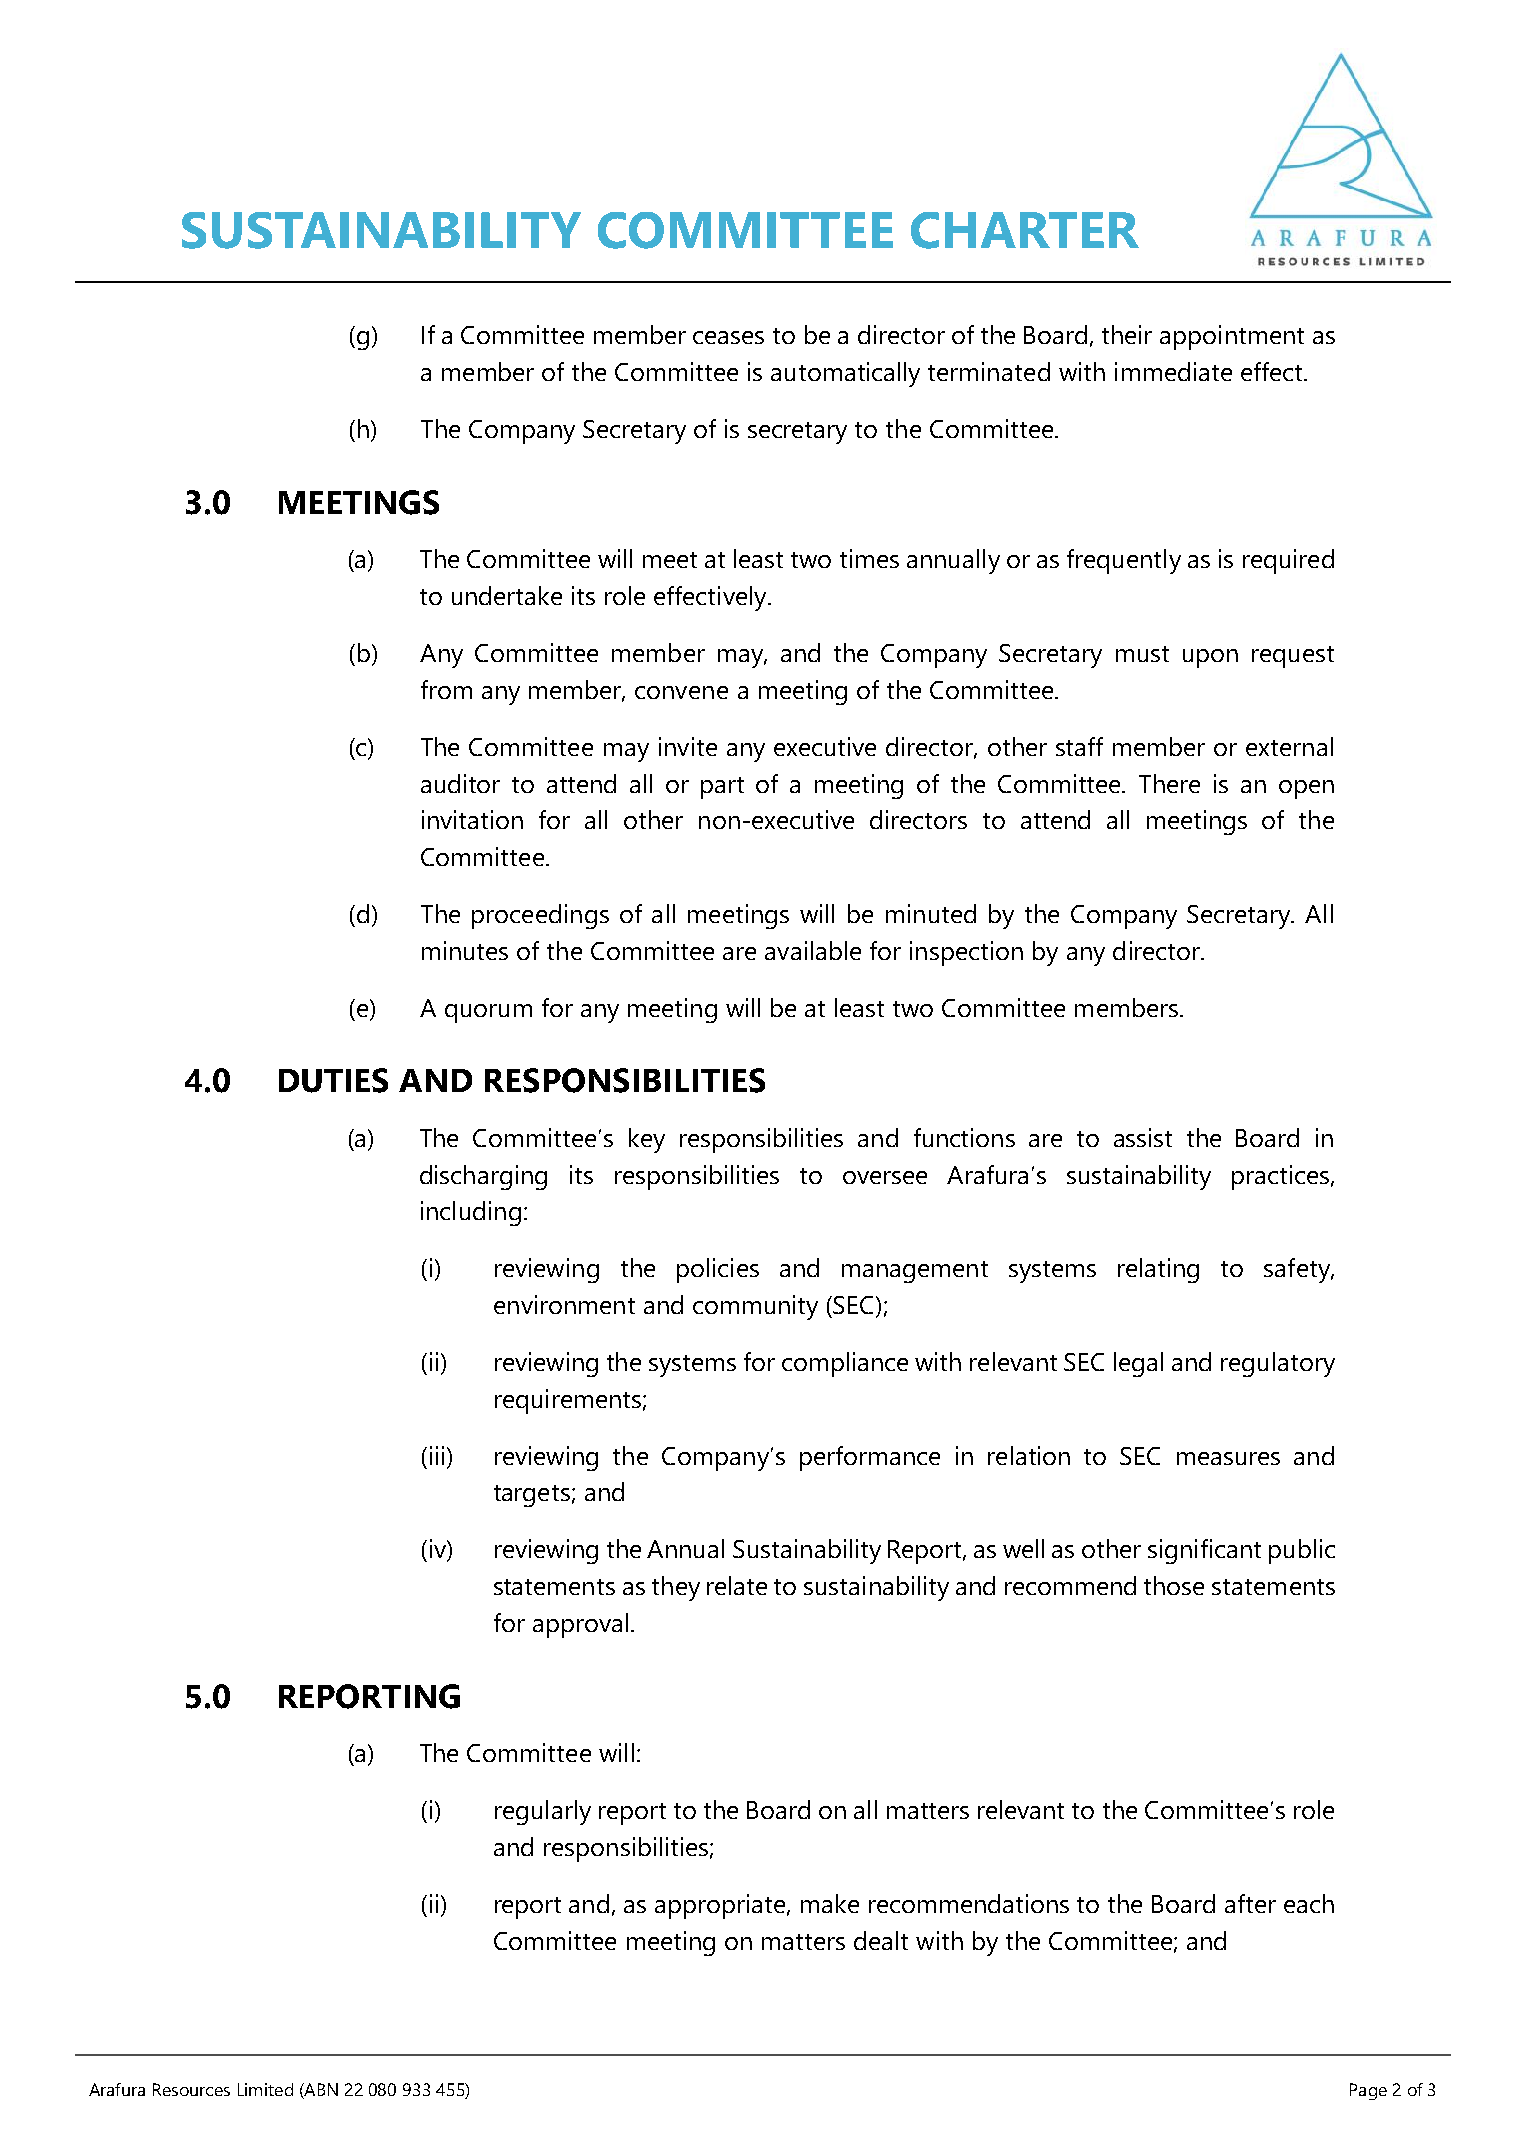  What do you see at coordinates (728, 337) in the document?
I see `ceases` at bounding box center [728, 337].
